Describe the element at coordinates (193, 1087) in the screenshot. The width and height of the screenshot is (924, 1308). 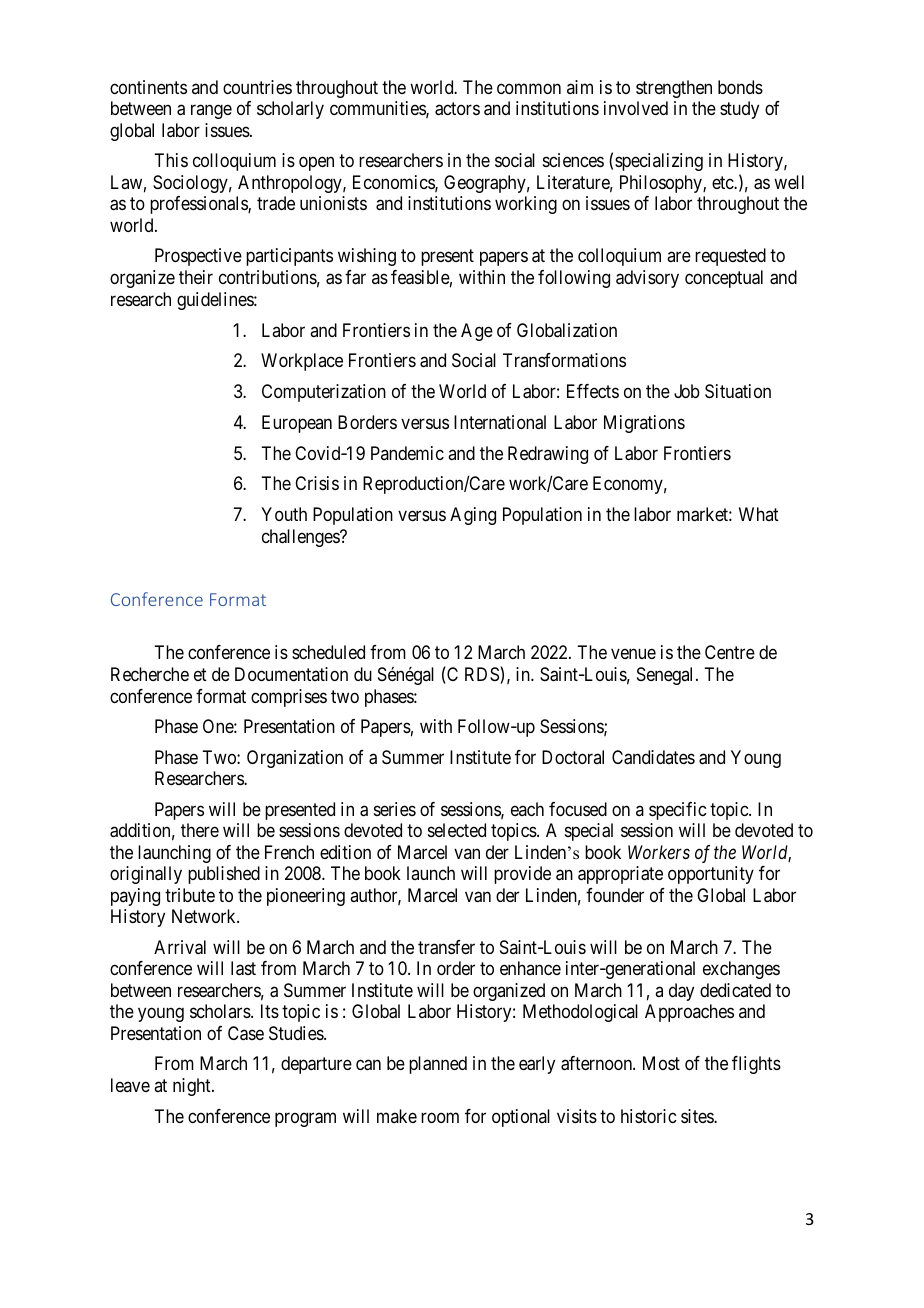
I see `night` at that location.
